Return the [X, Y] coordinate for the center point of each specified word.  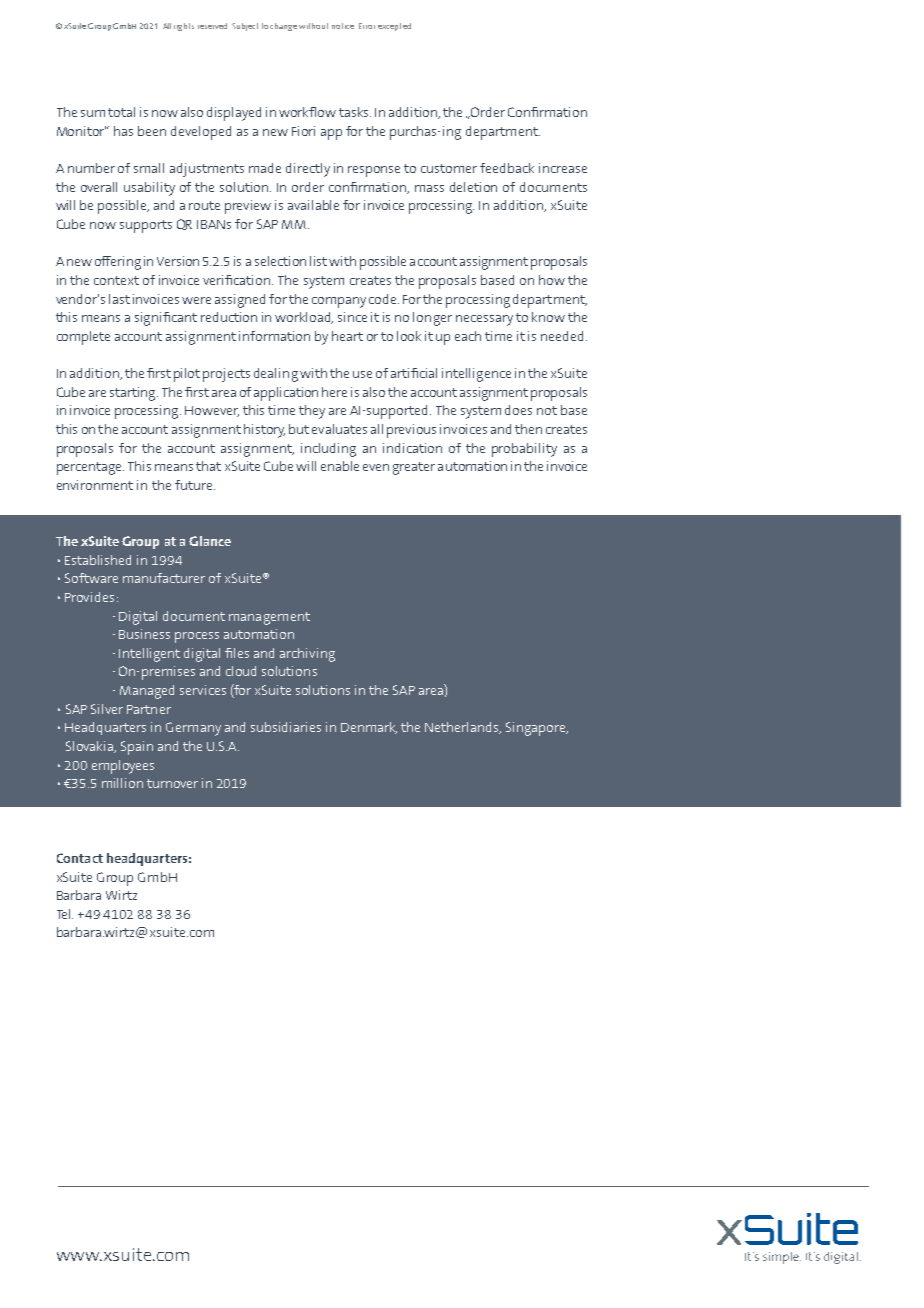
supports [146, 226]
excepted [394, 27]
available [313, 205]
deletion [473, 187]
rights [184, 27]
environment [95, 485]
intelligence [476, 375]
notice [343, 26]
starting [134, 394]
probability [524, 450]
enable [340, 466]
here [334, 392]
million [122, 783]
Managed [147, 692]
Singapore [537, 729]
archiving [307, 655]
